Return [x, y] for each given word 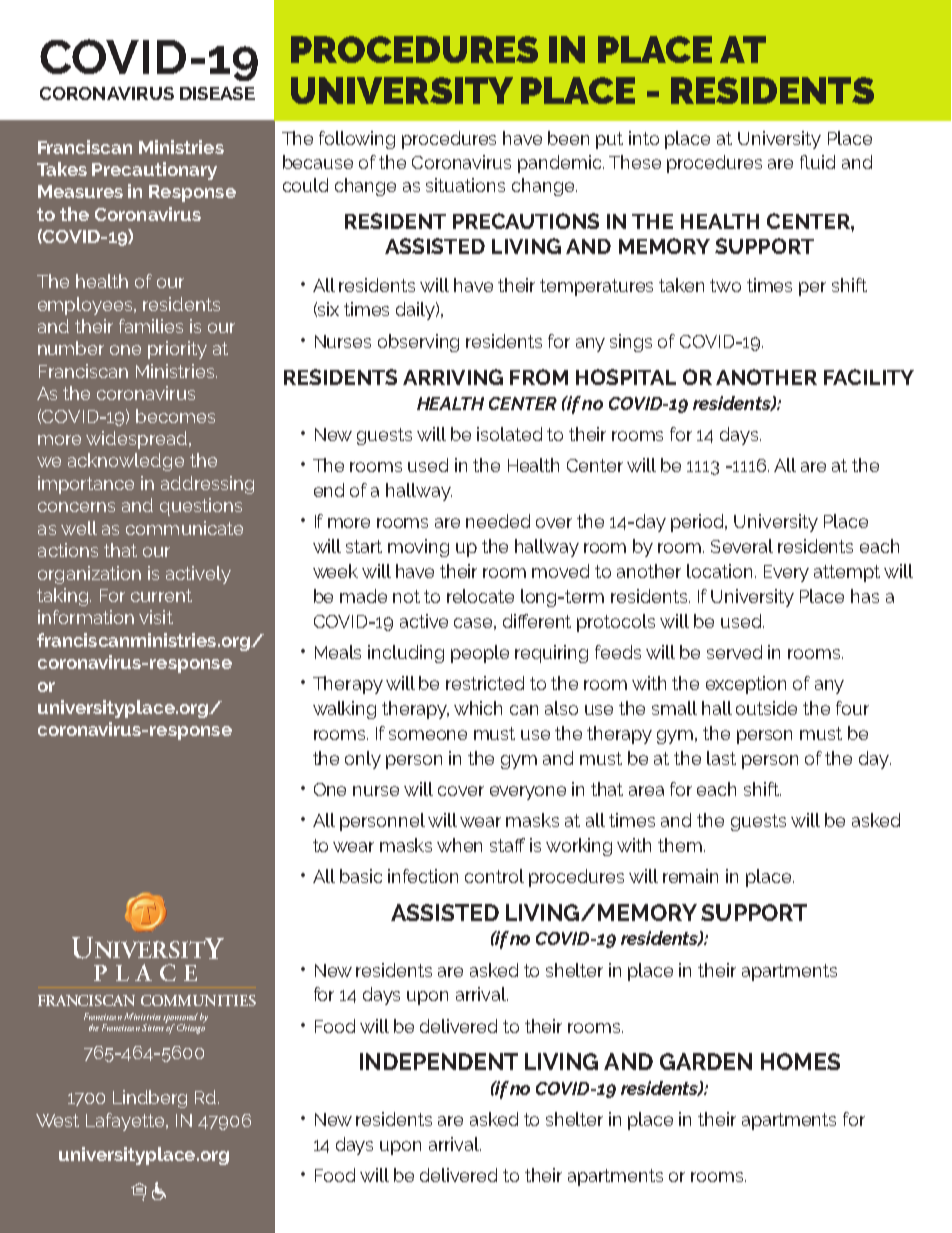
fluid [817, 162]
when [459, 845]
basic [361, 876]
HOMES [800, 1061]
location [719, 571]
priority [177, 350]
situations [465, 185]
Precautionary [154, 171]
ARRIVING [453, 377]
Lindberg [150, 1099]
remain [690, 876]
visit [156, 617]
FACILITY [869, 377]
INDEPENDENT [439, 1061]
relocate [480, 596]
